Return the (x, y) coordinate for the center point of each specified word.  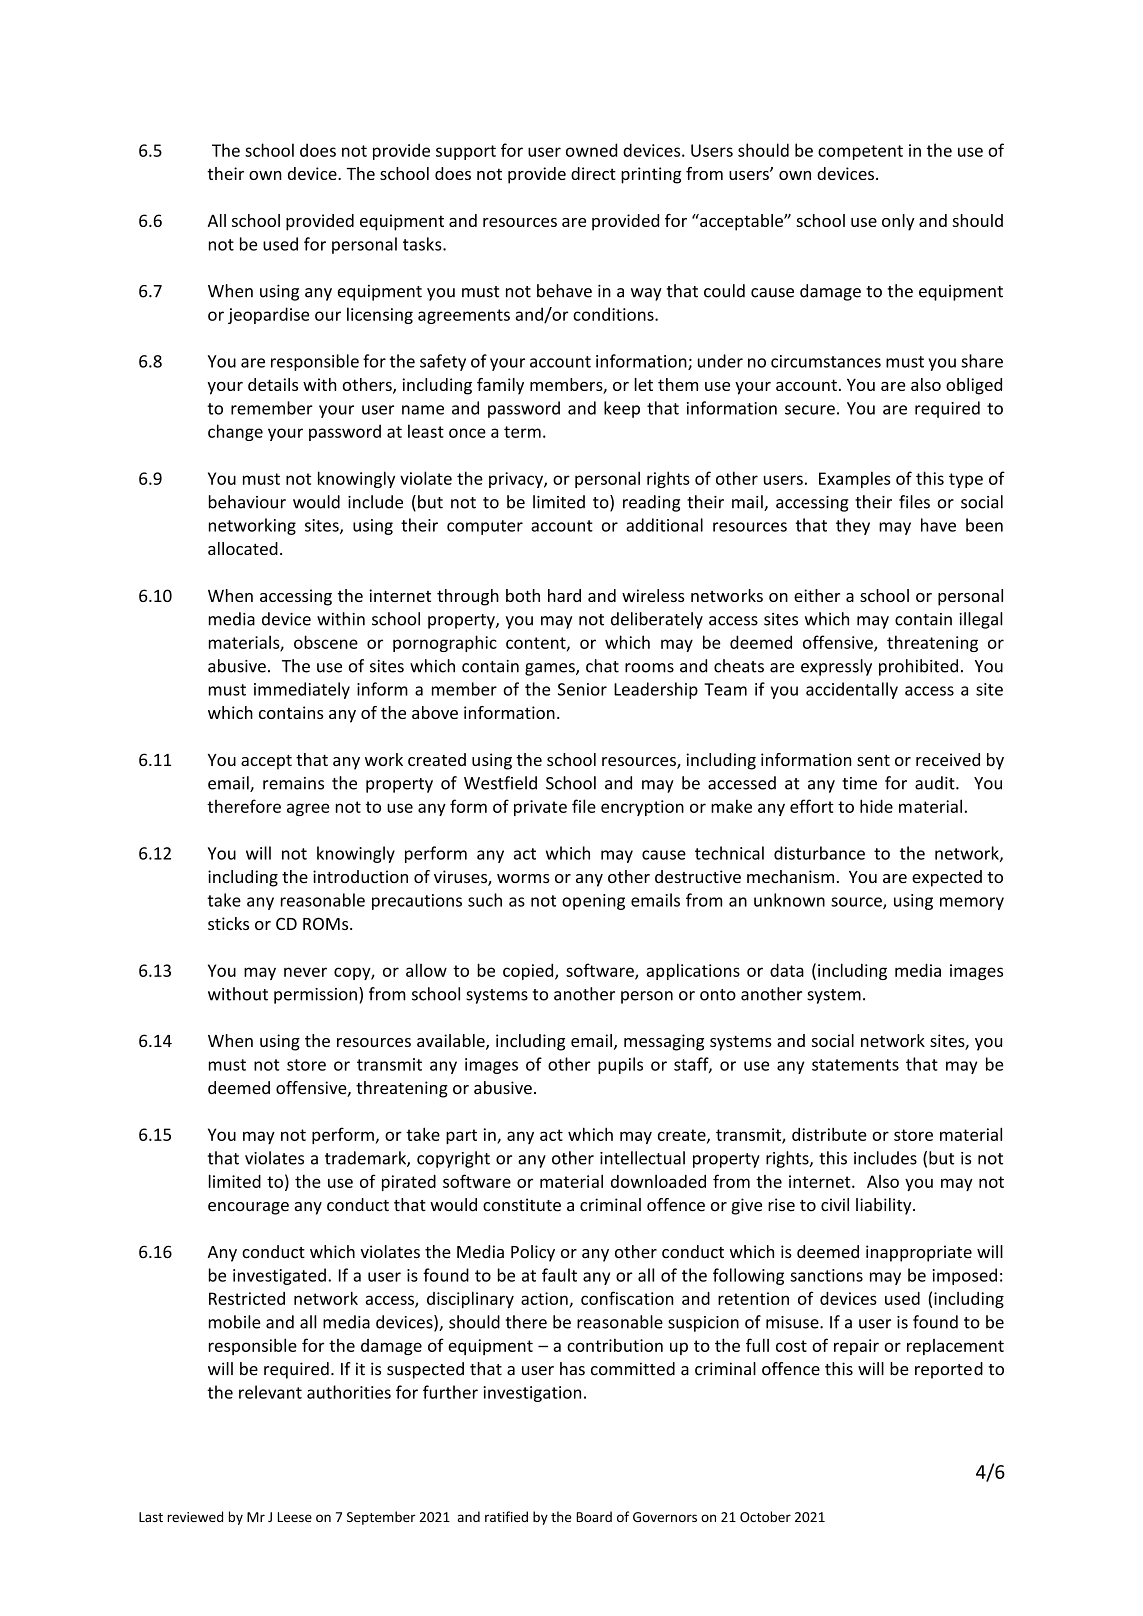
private (540, 808)
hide (876, 806)
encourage (248, 1208)
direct (593, 173)
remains (293, 783)
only (898, 222)
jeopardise (268, 315)
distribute (829, 1134)
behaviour (247, 502)
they (853, 526)
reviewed (195, 1516)
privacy (517, 480)
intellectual (642, 1158)
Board (594, 1516)
